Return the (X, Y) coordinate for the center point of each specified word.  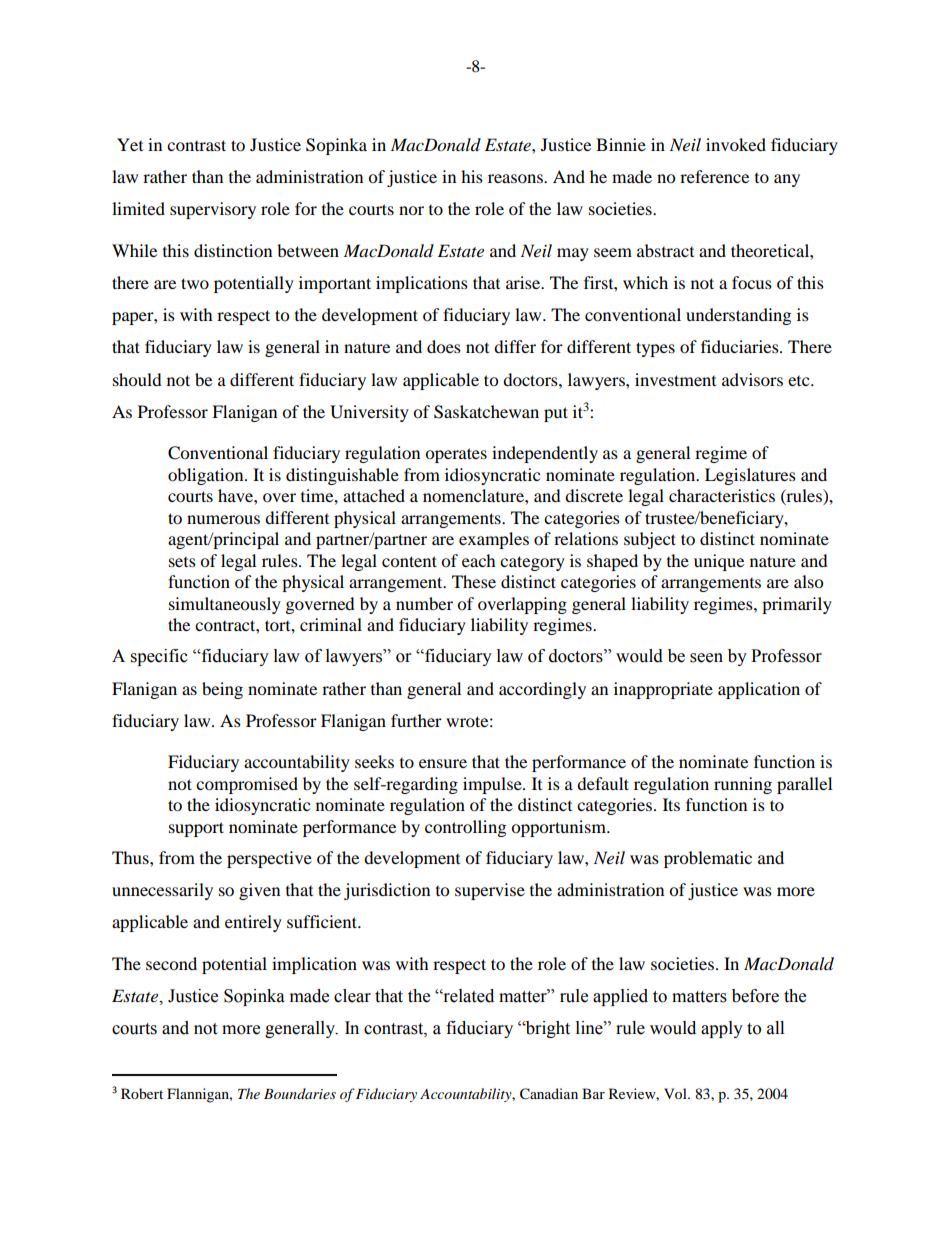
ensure (443, 763)
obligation (207, 476)
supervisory (213, 210)
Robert (142, 1093)
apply (722, 1029)
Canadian (549, 1094)
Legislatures (750, 476)
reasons (516, 178)
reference (714, 176)
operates (456, 455)
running (743, 785)
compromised (247, 785)
